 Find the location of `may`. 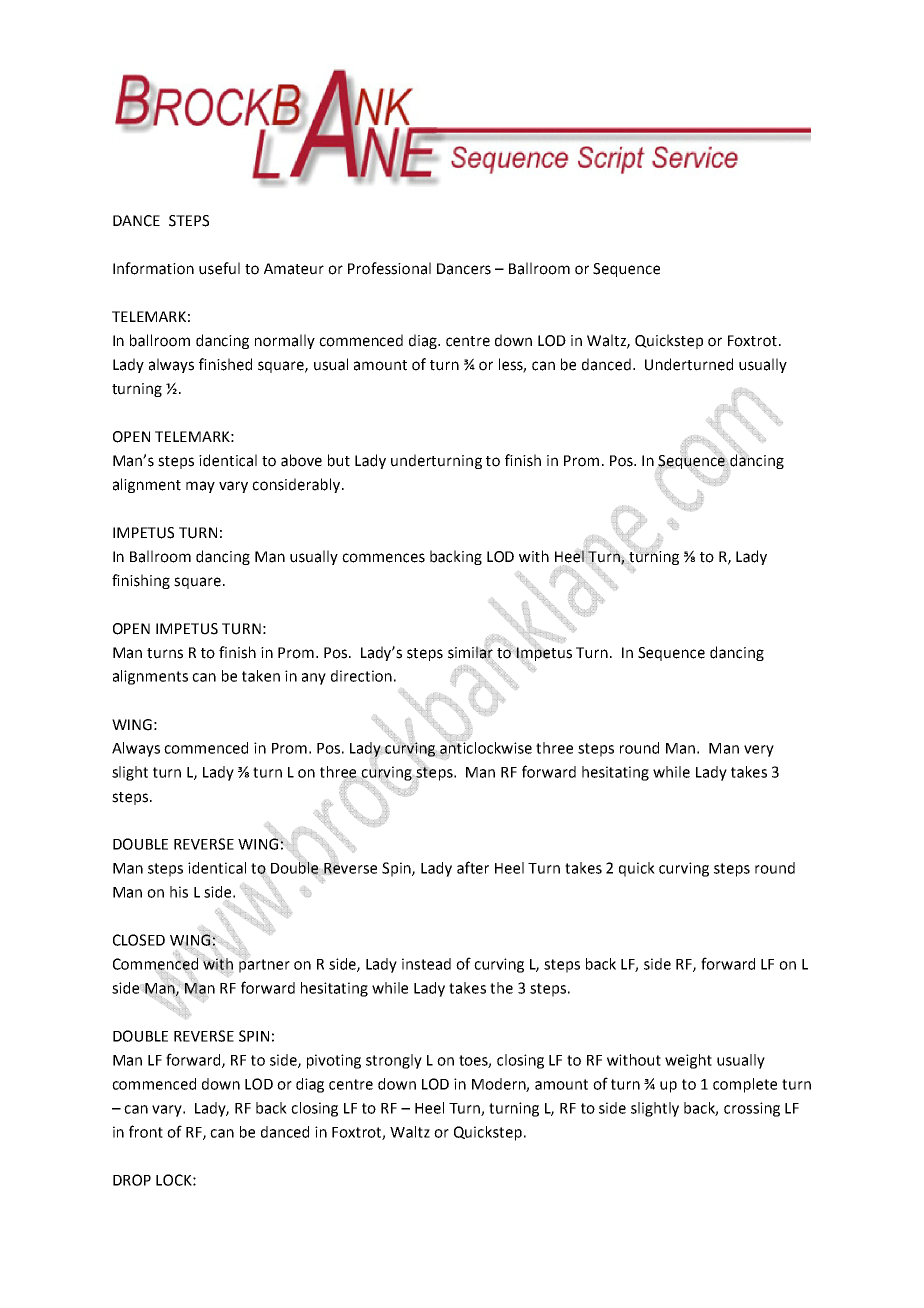

may is located at coordinates (200, 487).
